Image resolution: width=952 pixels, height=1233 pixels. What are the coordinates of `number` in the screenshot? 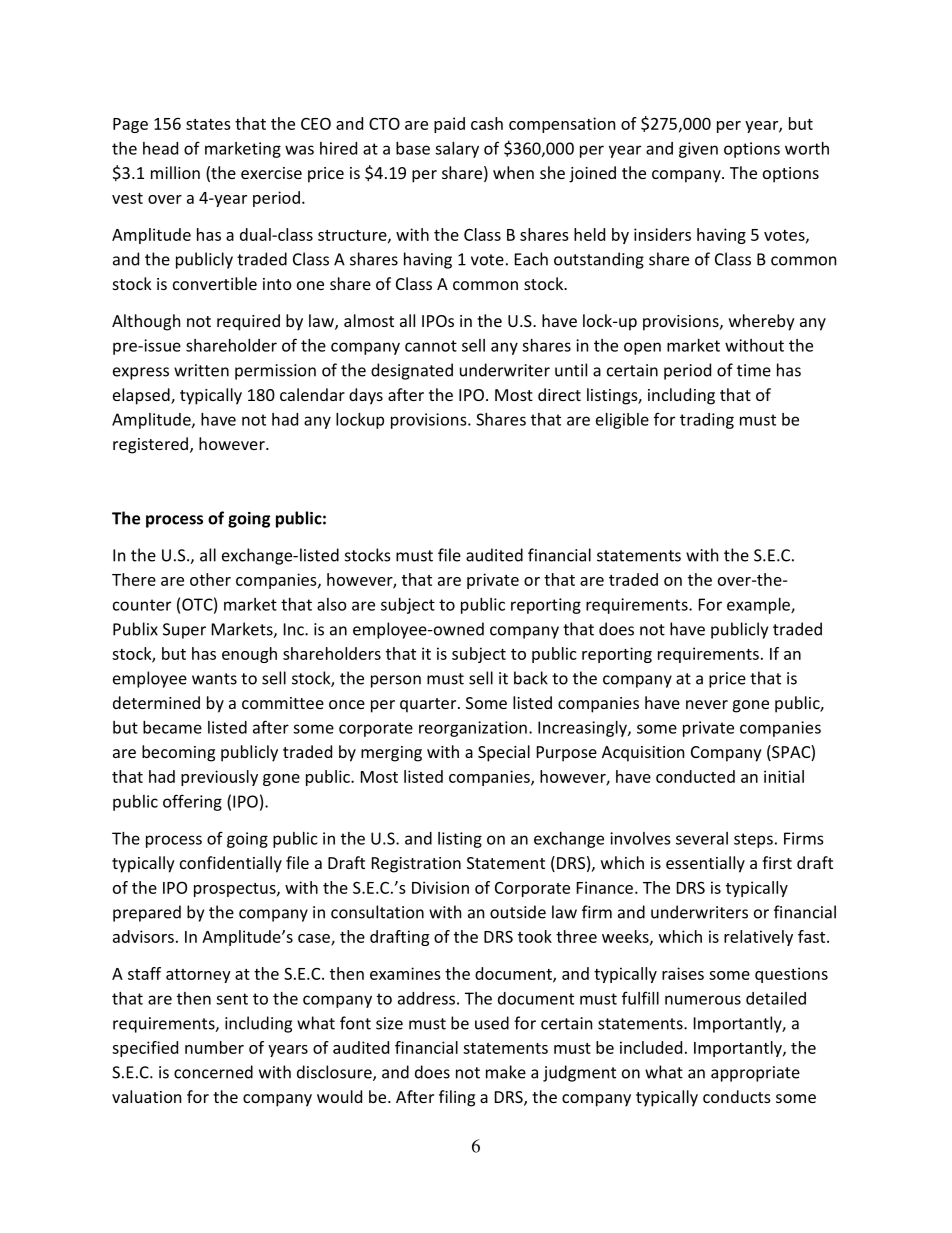 It's located at (214, 1047).
